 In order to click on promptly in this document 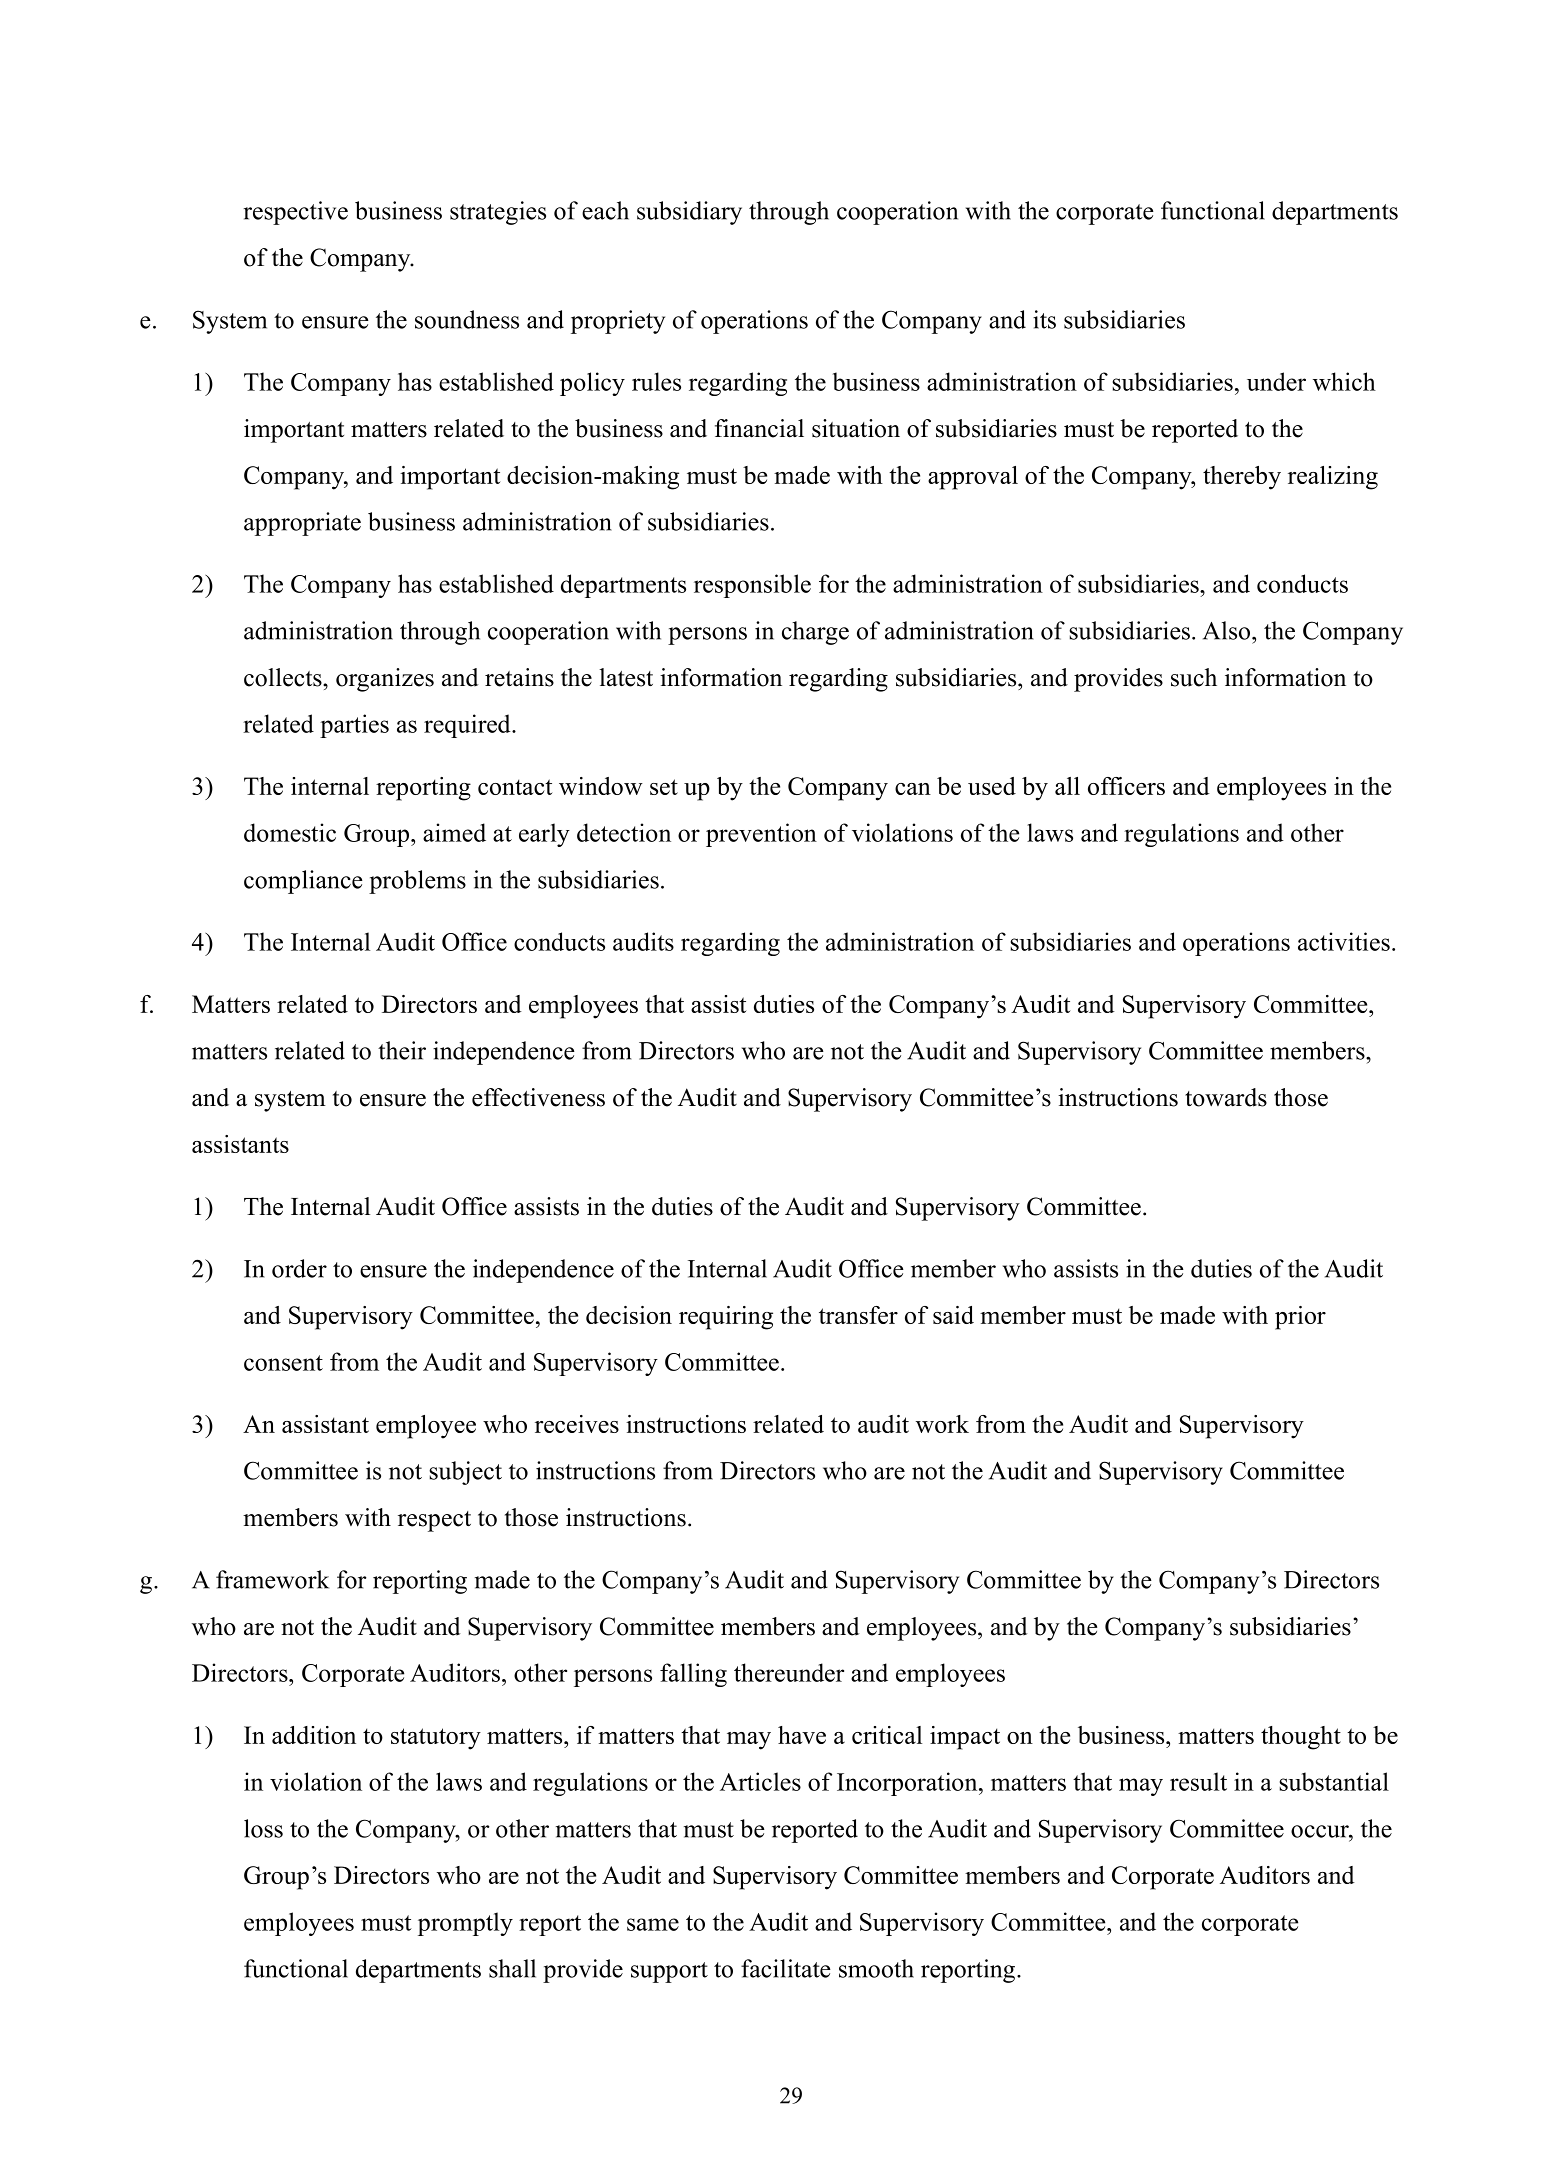, I will do `click(465, 1924)`.
